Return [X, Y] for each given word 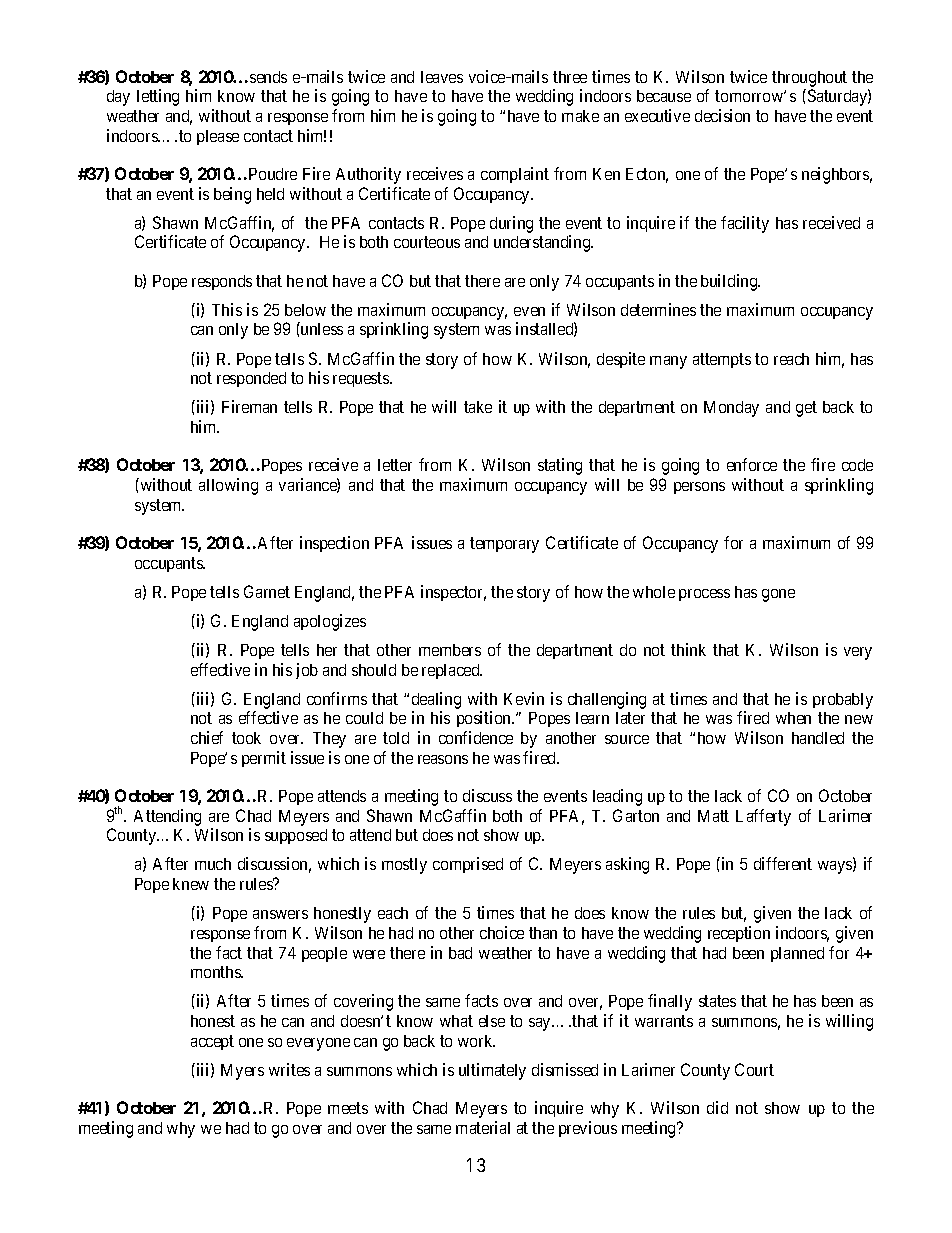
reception [739, 934]
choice [502, 932]
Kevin [524, 698]
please [218, 137]
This [227, 309]
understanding [543, 243]
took [246, 738]
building [730, 282]
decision [722, 115]
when [793, 718]
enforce [752, 464]
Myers [242, 1072]
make [580, 116]
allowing [228, 486]
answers [280, 914]
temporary [504, 545]
